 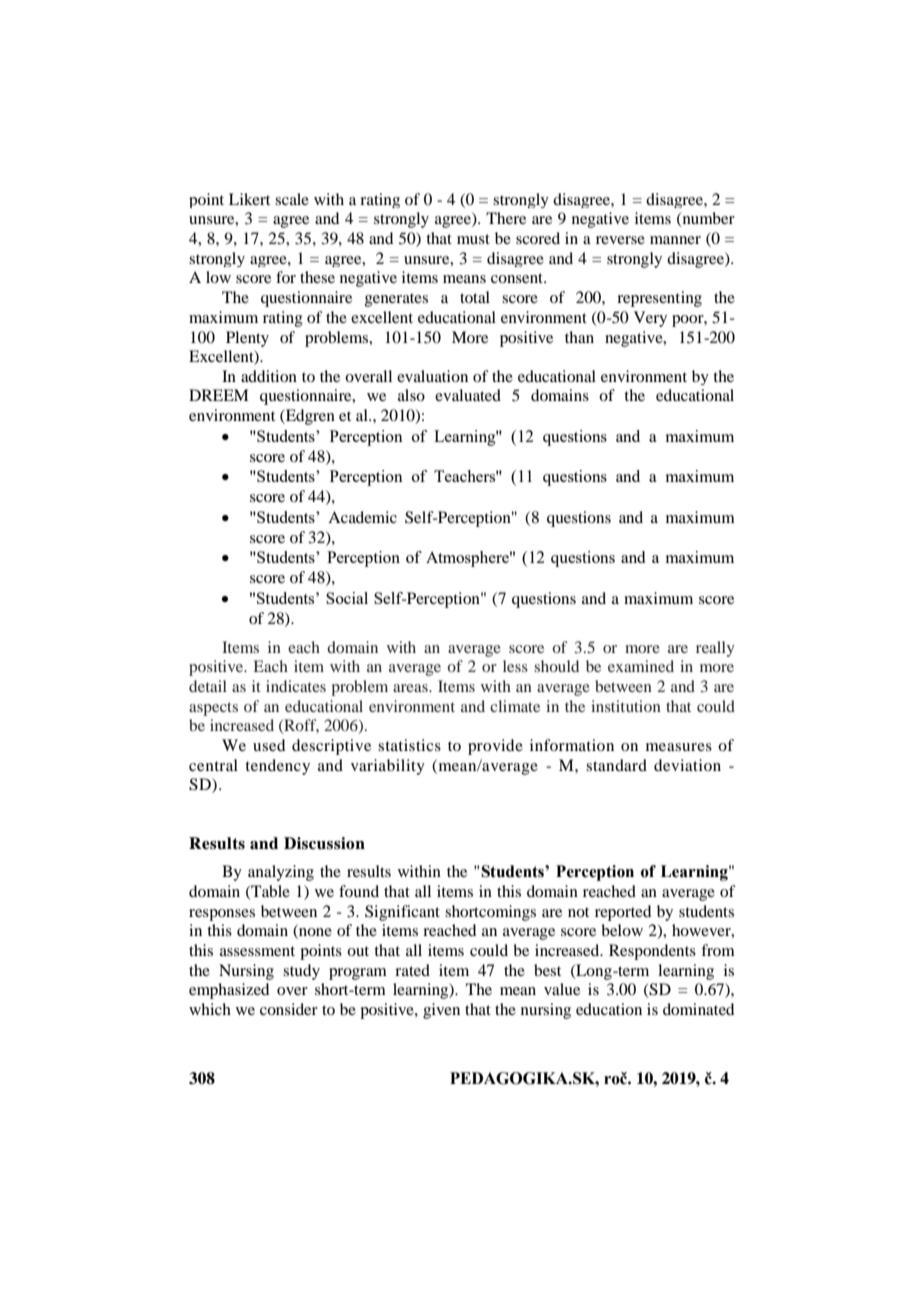 I want to click on must, so click(x=473, y=239).
